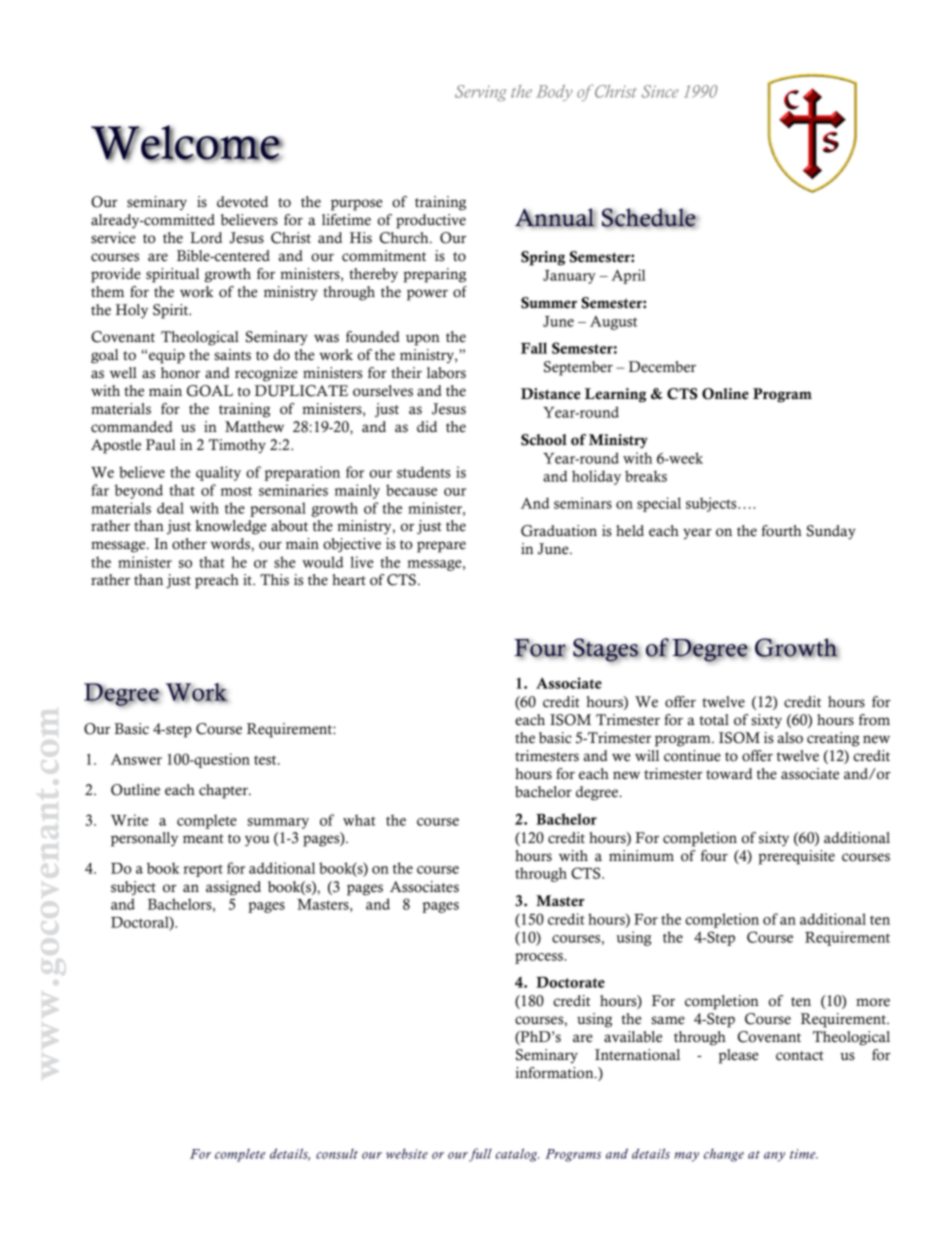 The image size is (952, 1233). Describe the element at coordinates (203, 870) in the image. I see `report` at that location.
